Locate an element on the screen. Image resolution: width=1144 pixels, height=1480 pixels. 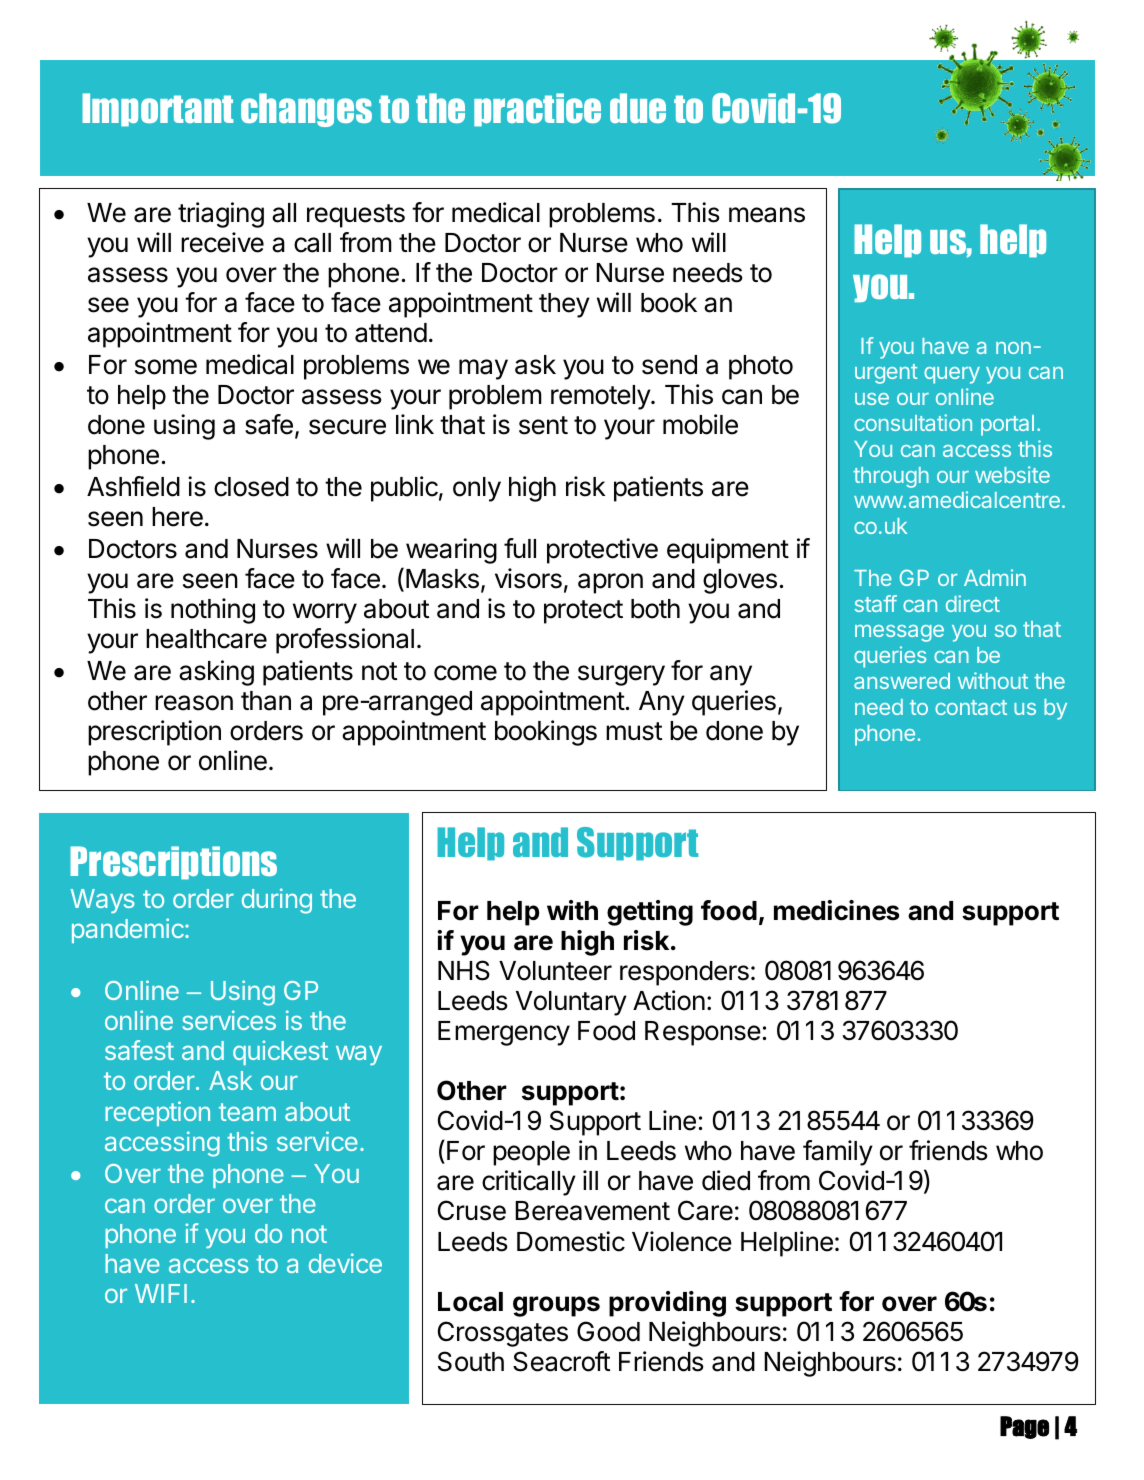
means is located at coordinates (767, 215).
